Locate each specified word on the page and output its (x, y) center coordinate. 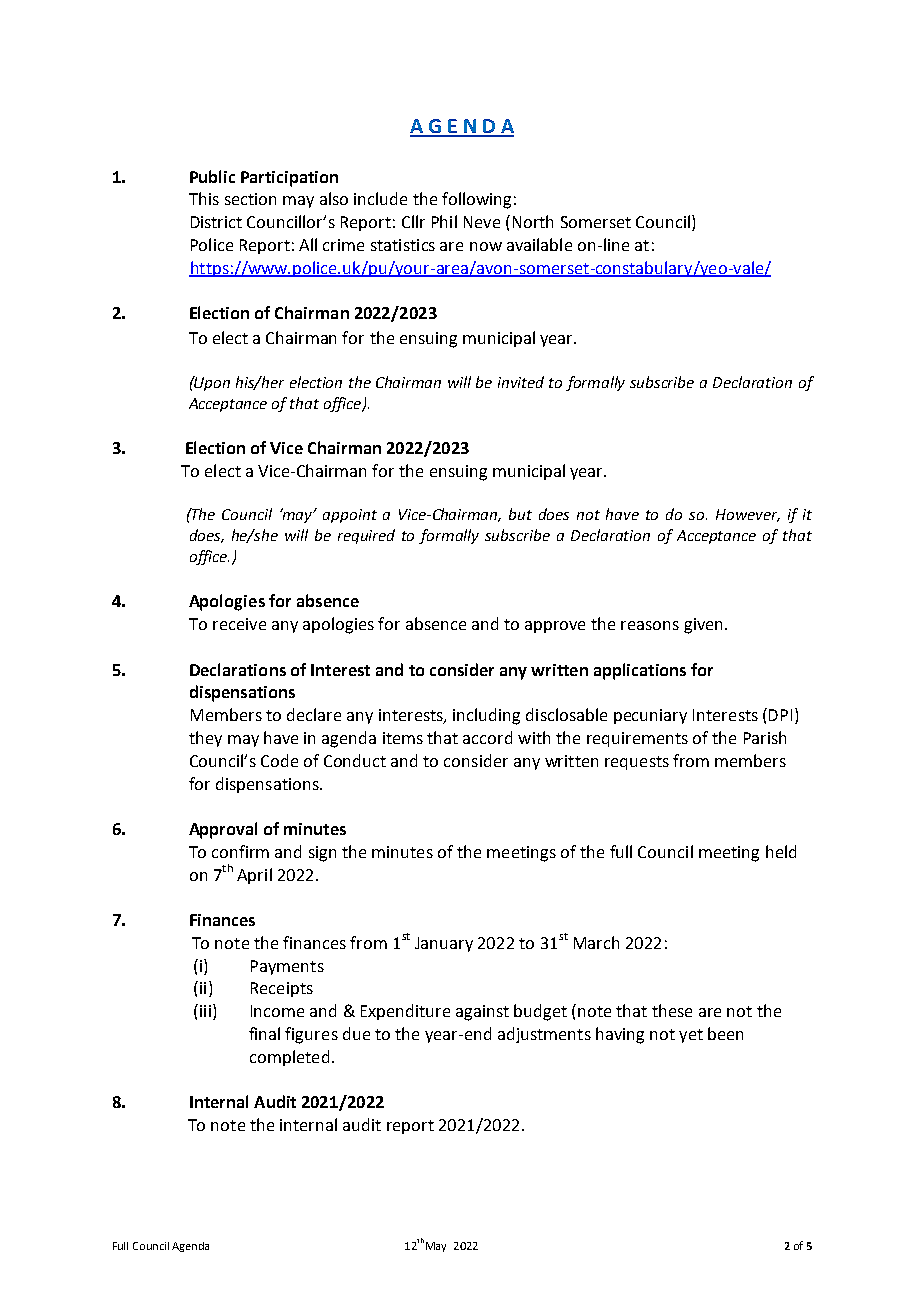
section (250, 199)
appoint (350, 516)
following (476, 200)
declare (314, 714)
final (264, 1033)
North (533, 221)
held (781, 851)
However (748, 515)
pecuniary (650, 716)
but (520, 514)
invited (521, 382)
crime (343, 245)
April (254, 876)
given (703, 626)
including (486, 716)
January (444, 944)
